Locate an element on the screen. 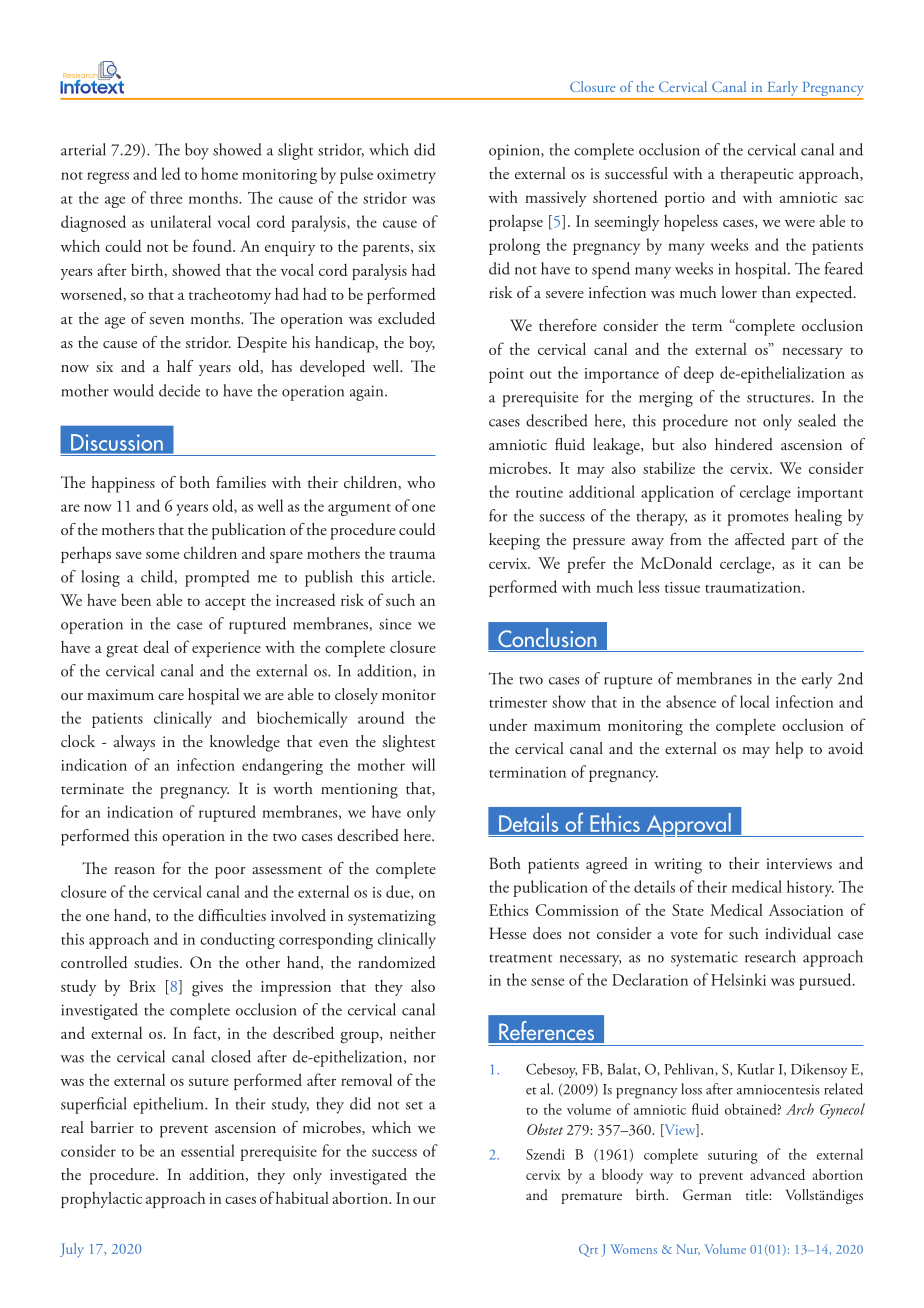 The width and height of the screenshot is (924, 1308). local is located at coordinates (755, 701).
